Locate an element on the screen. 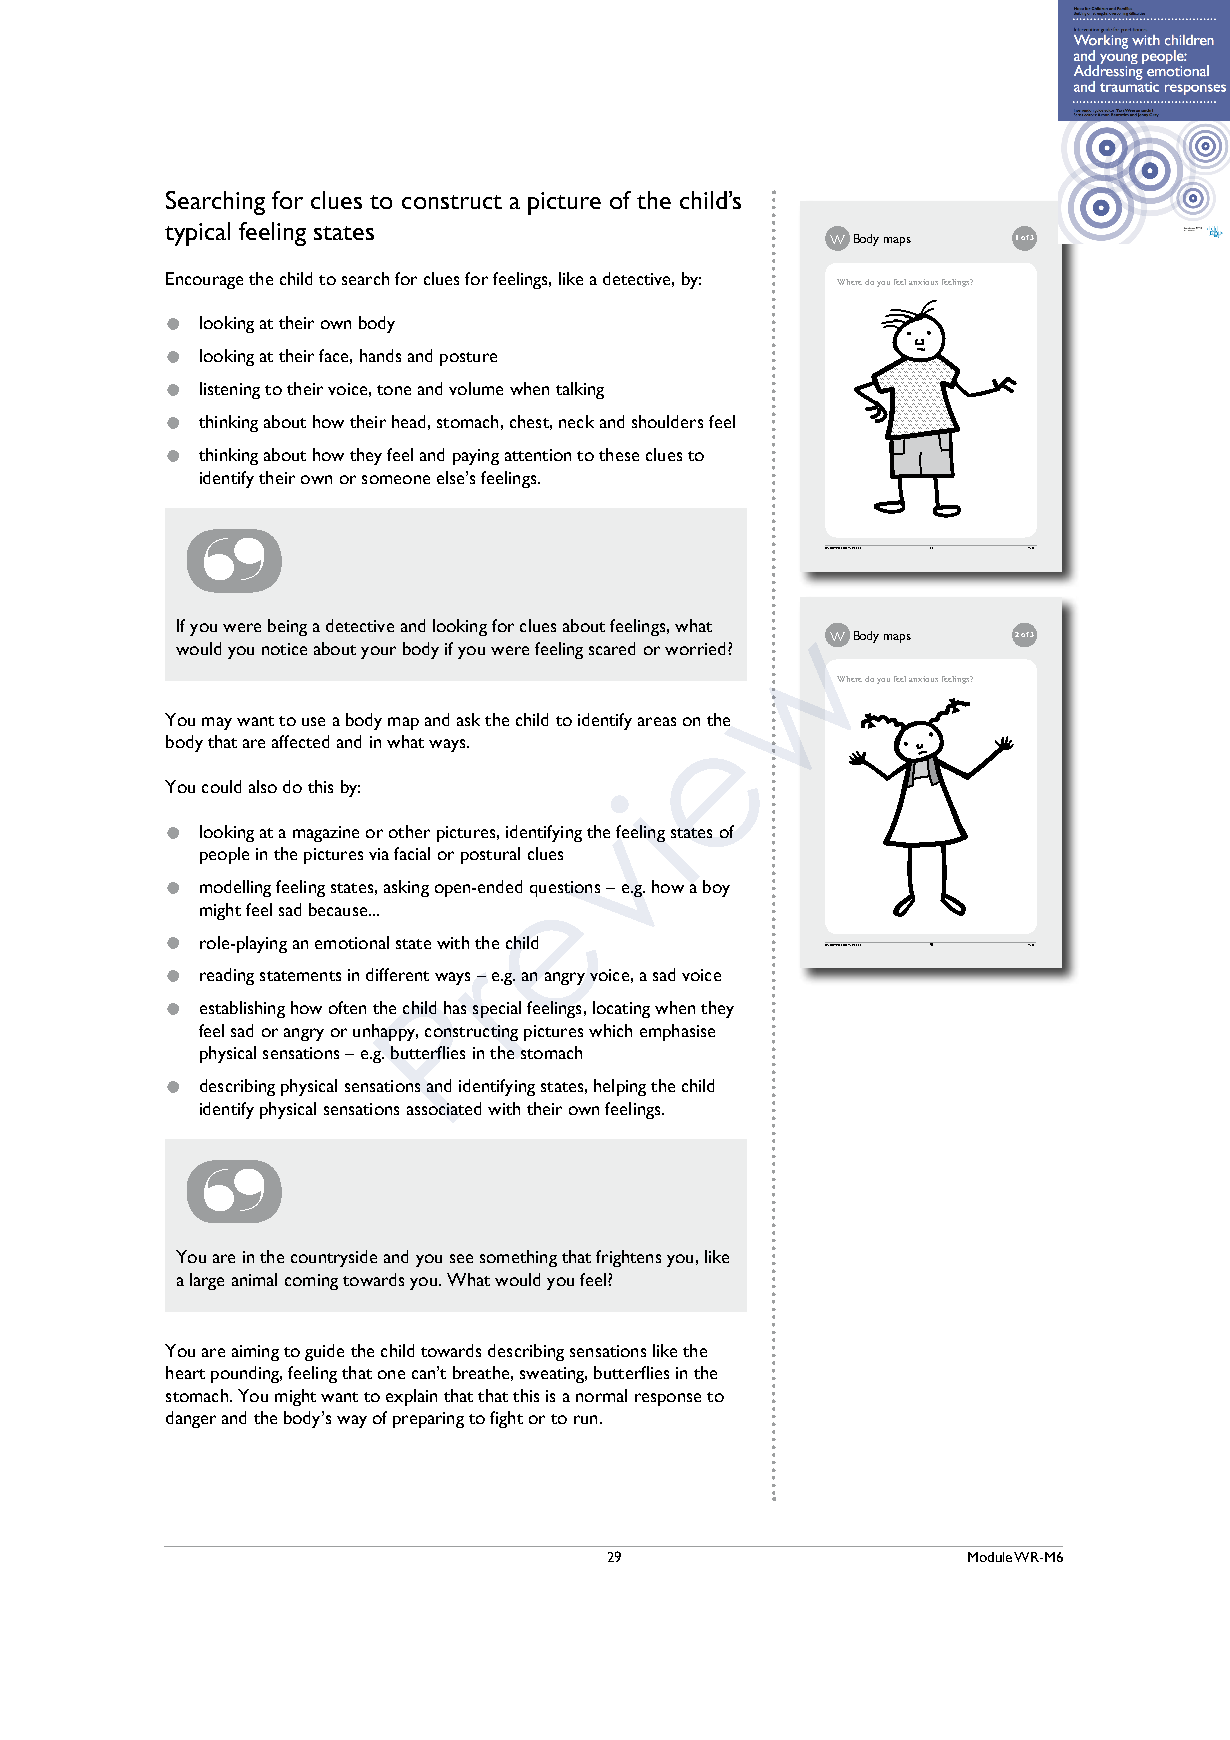  Module is located at coordinates (990, 1557).
